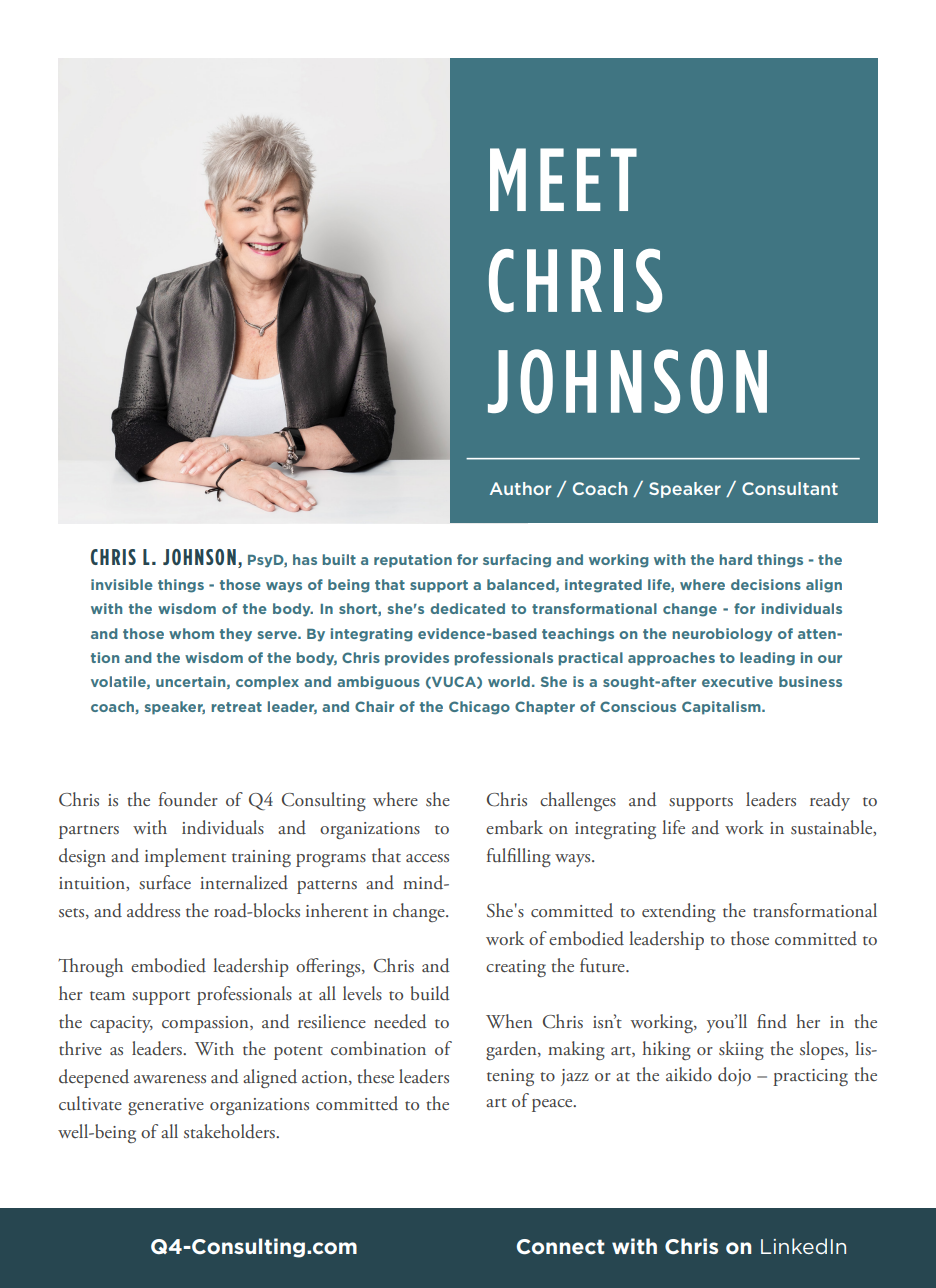 This page has width=936, height=1288. I want to click on extending, so click(679, 912).
